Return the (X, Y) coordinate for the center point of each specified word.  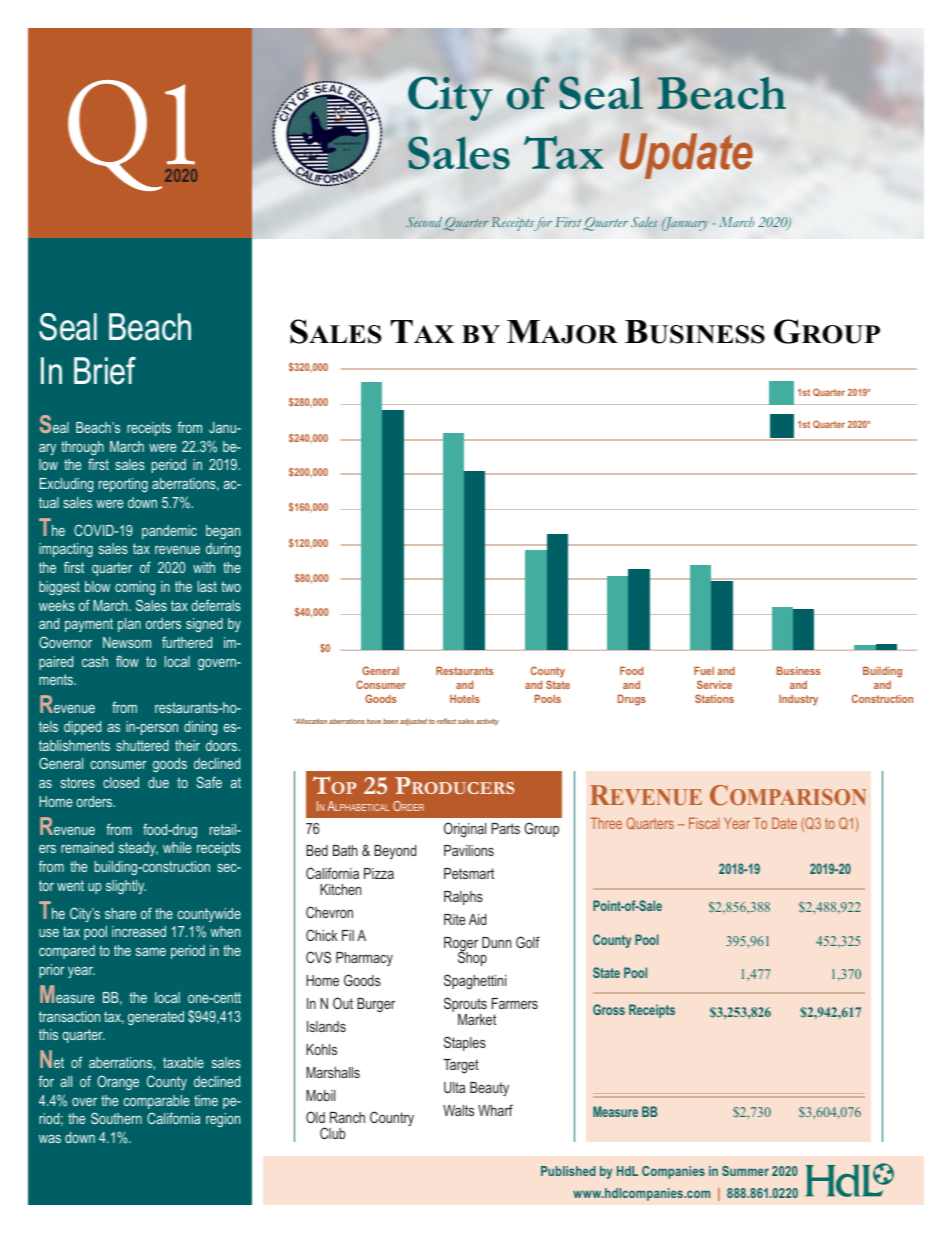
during (223, 550)
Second (424, 222)
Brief (105, 371)
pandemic (169, 532)
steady (138, 849)
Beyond (395, 852)
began (223, 532)
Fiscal (704, 823)
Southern (116, 1118)
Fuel (704, 670)
